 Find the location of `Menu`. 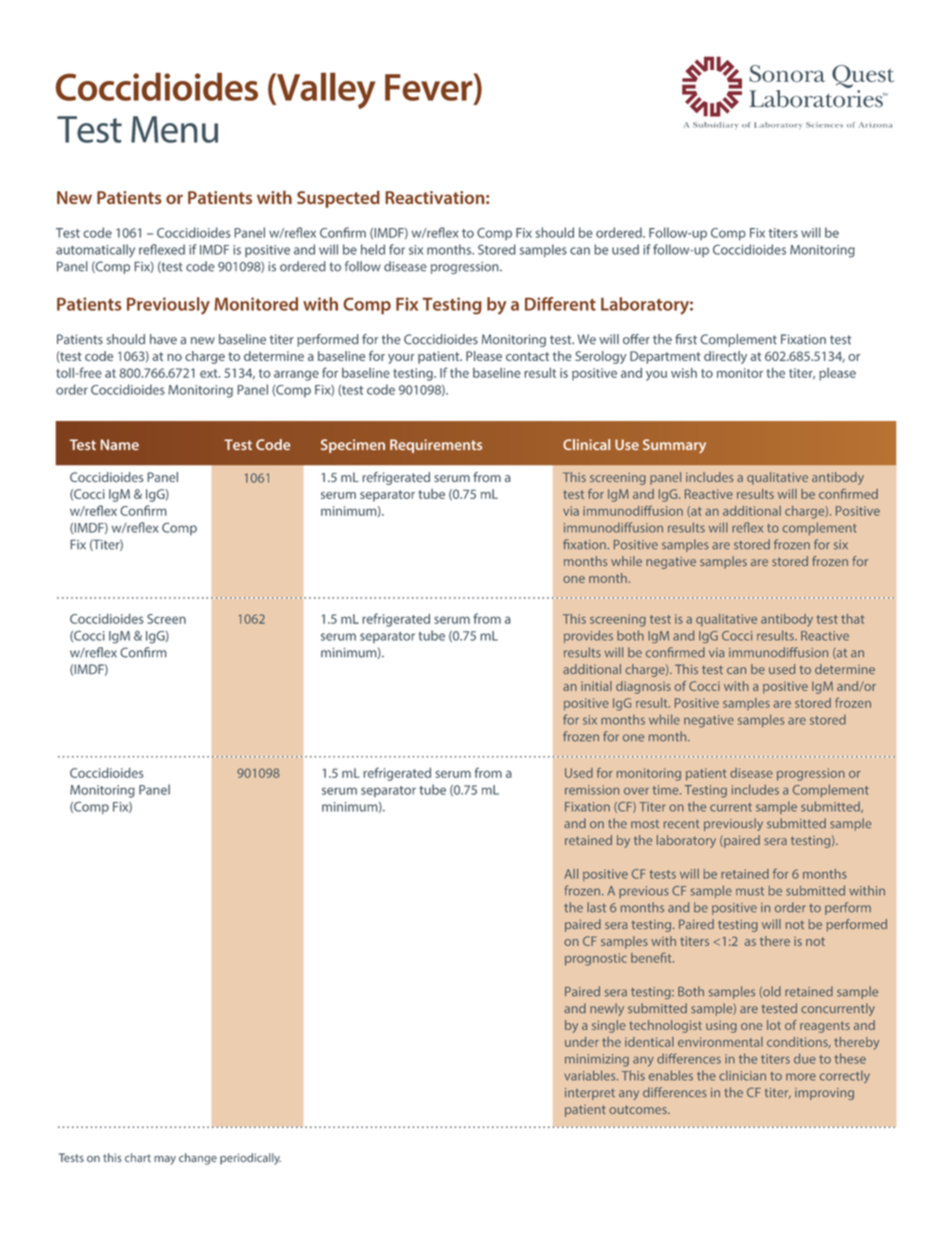

Menu is located at coordinates (174, 129).
